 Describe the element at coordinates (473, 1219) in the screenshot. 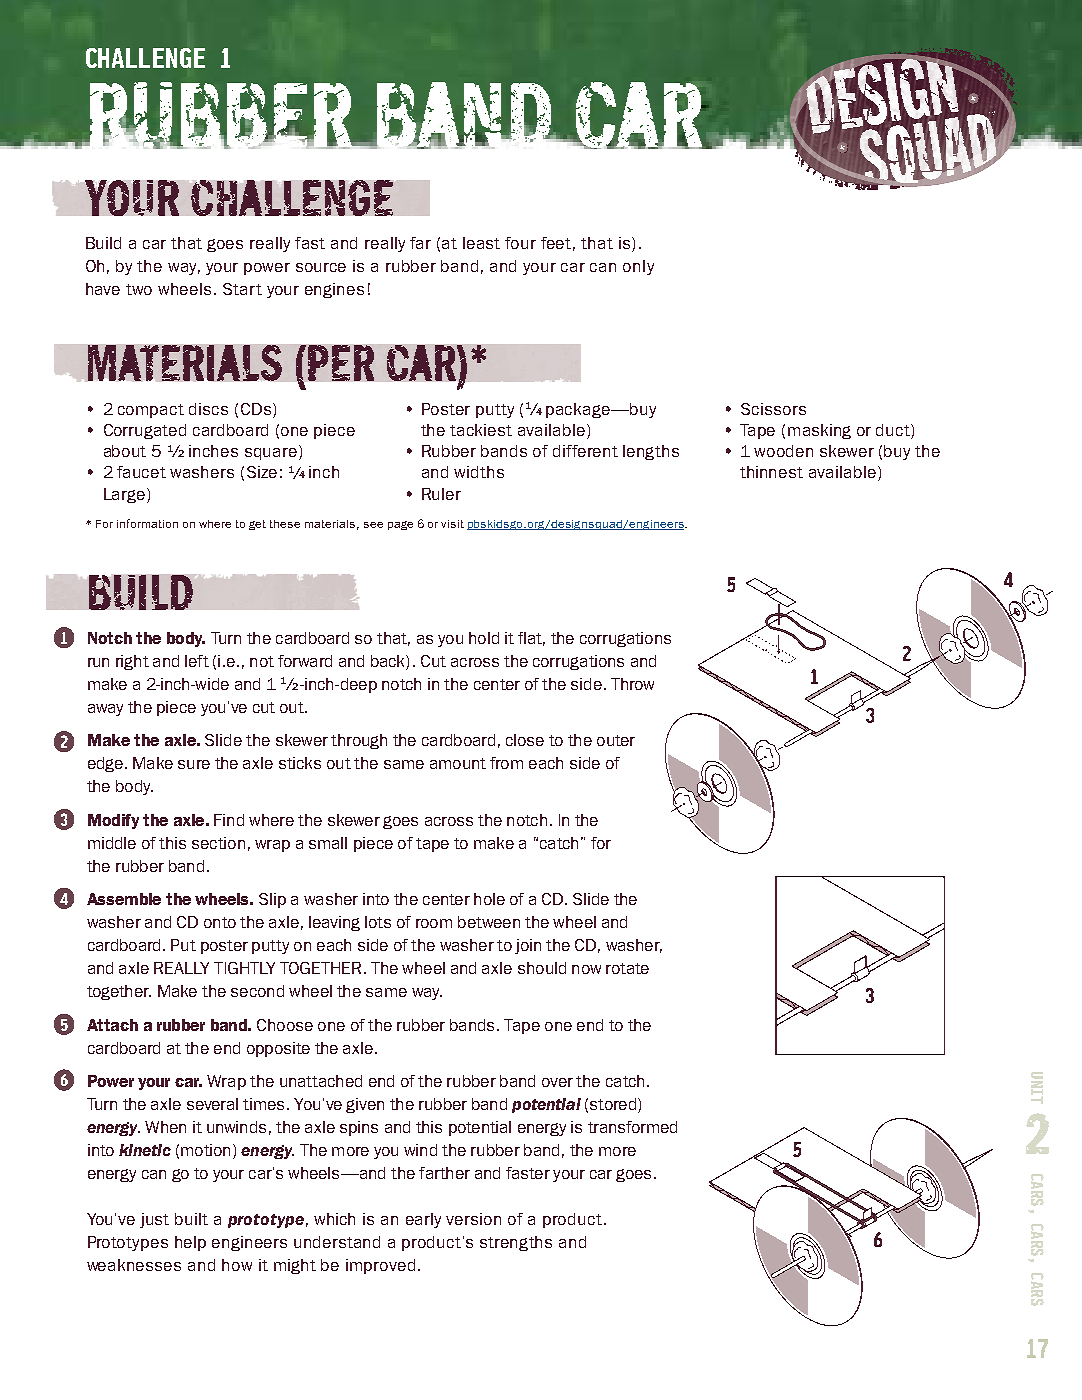

I see `version` at that location.
